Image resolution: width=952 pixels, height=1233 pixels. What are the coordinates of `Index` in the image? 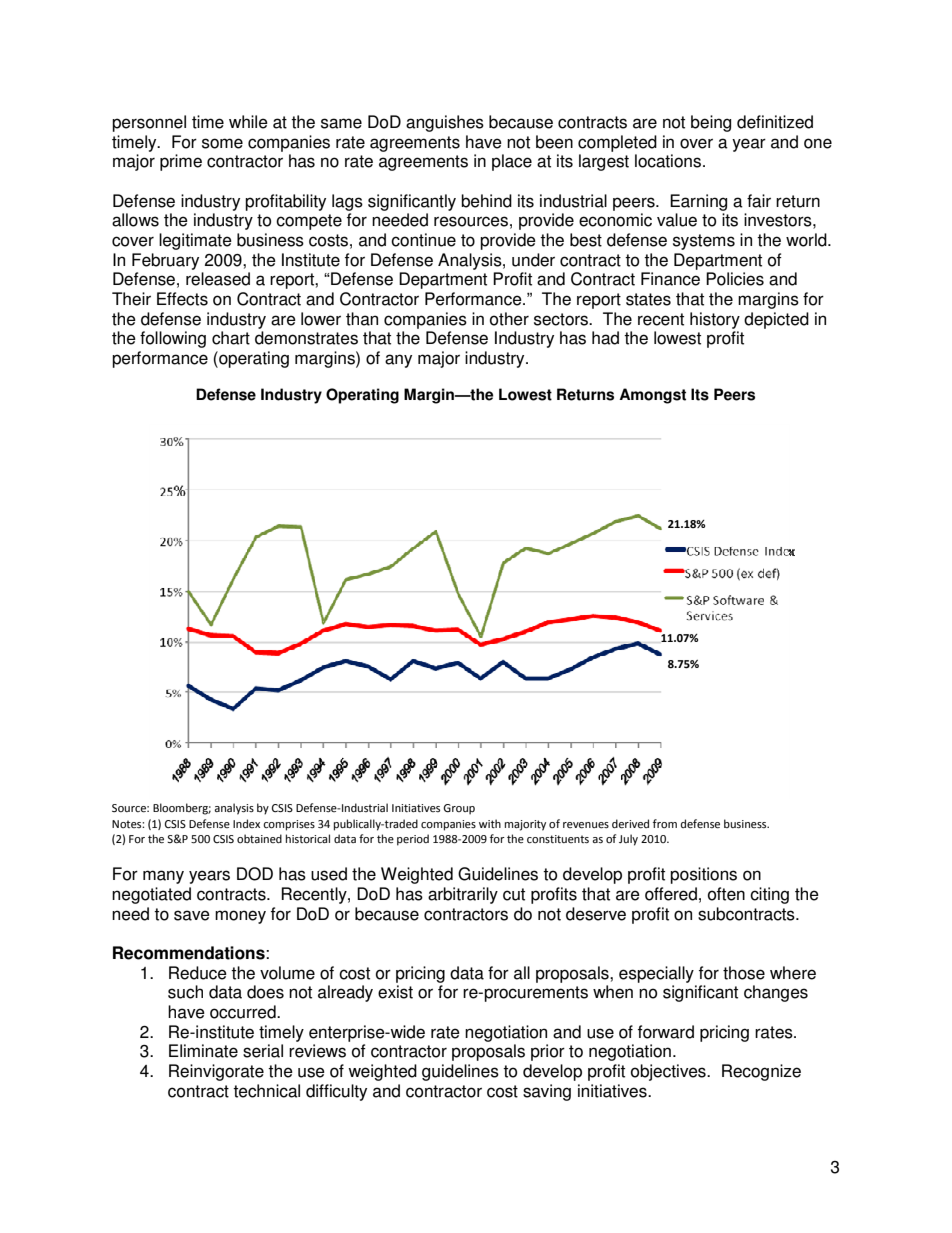 It's located at (246, 823).
